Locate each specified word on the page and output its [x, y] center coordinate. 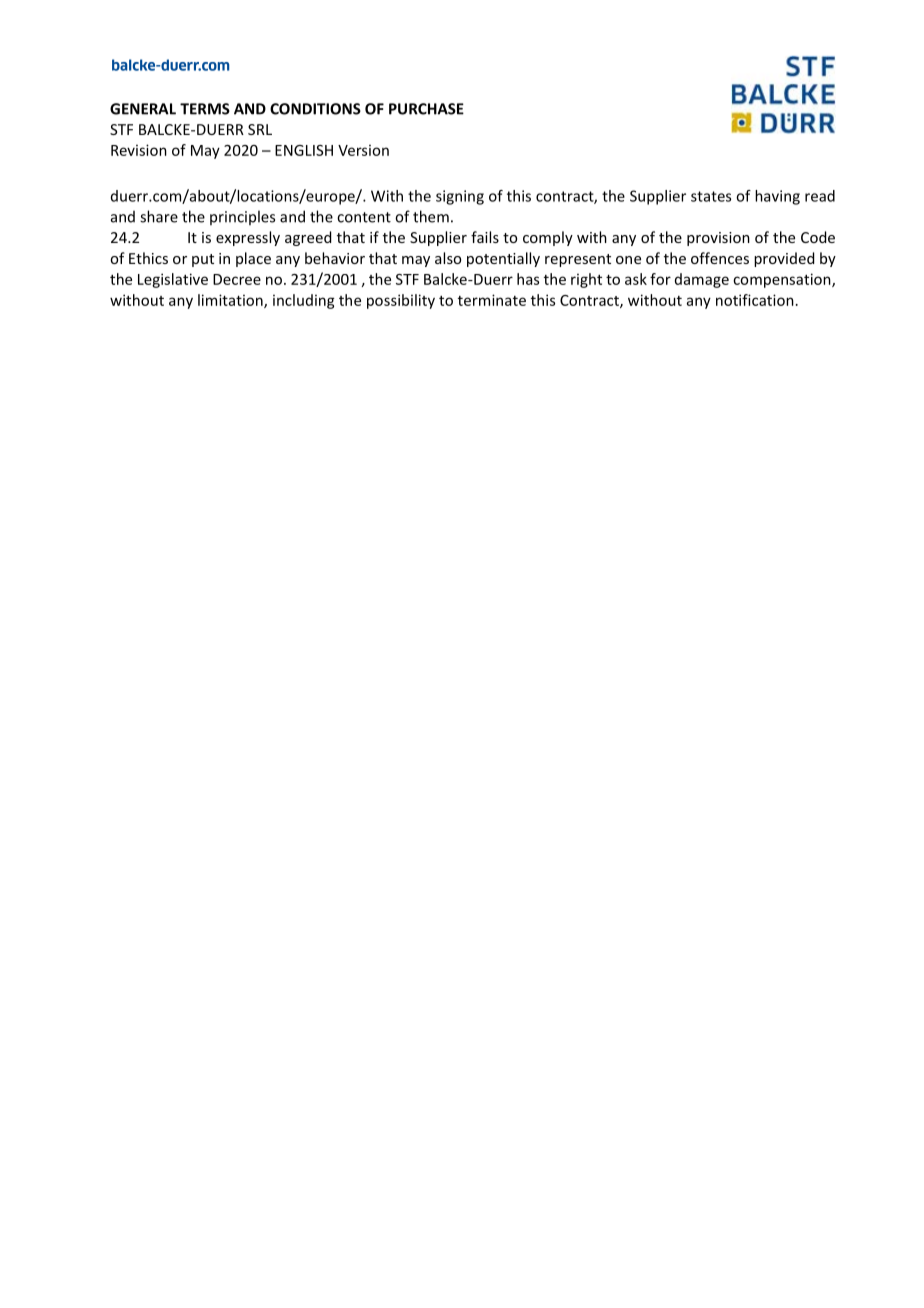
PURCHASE [426, 109]
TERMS [205, 109]
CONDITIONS [315, 109]
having [777, 197]
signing [460, 197]
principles [242, 217]
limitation [231, 301]
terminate [492, 300]
